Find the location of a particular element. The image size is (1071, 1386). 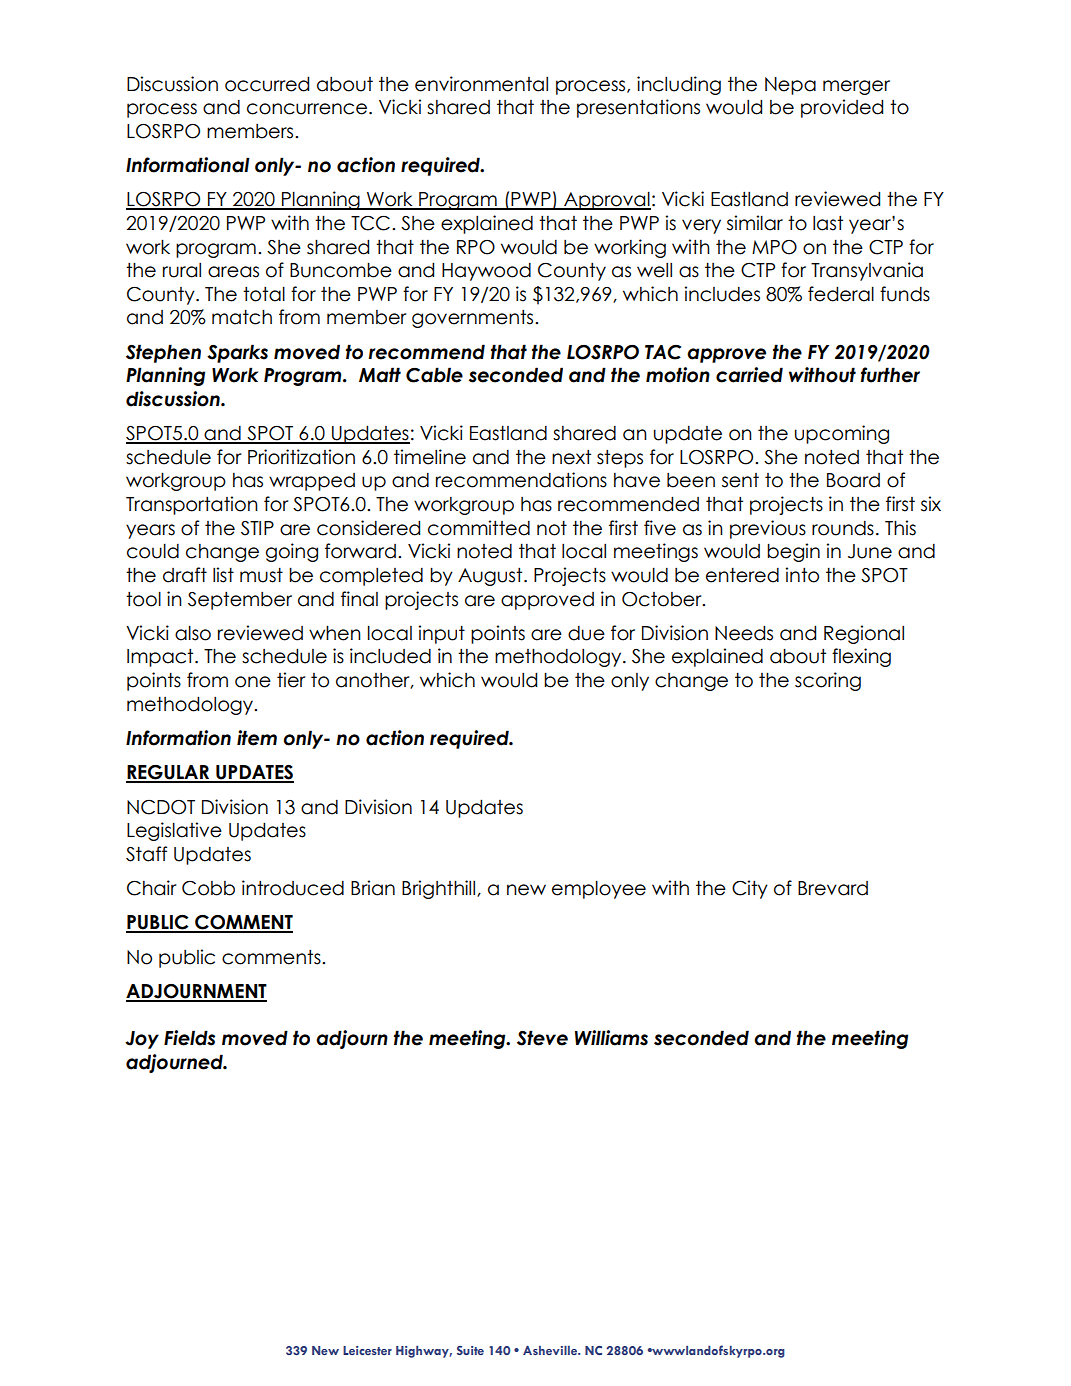

Asheville is located at coordinates (551, 1350).
